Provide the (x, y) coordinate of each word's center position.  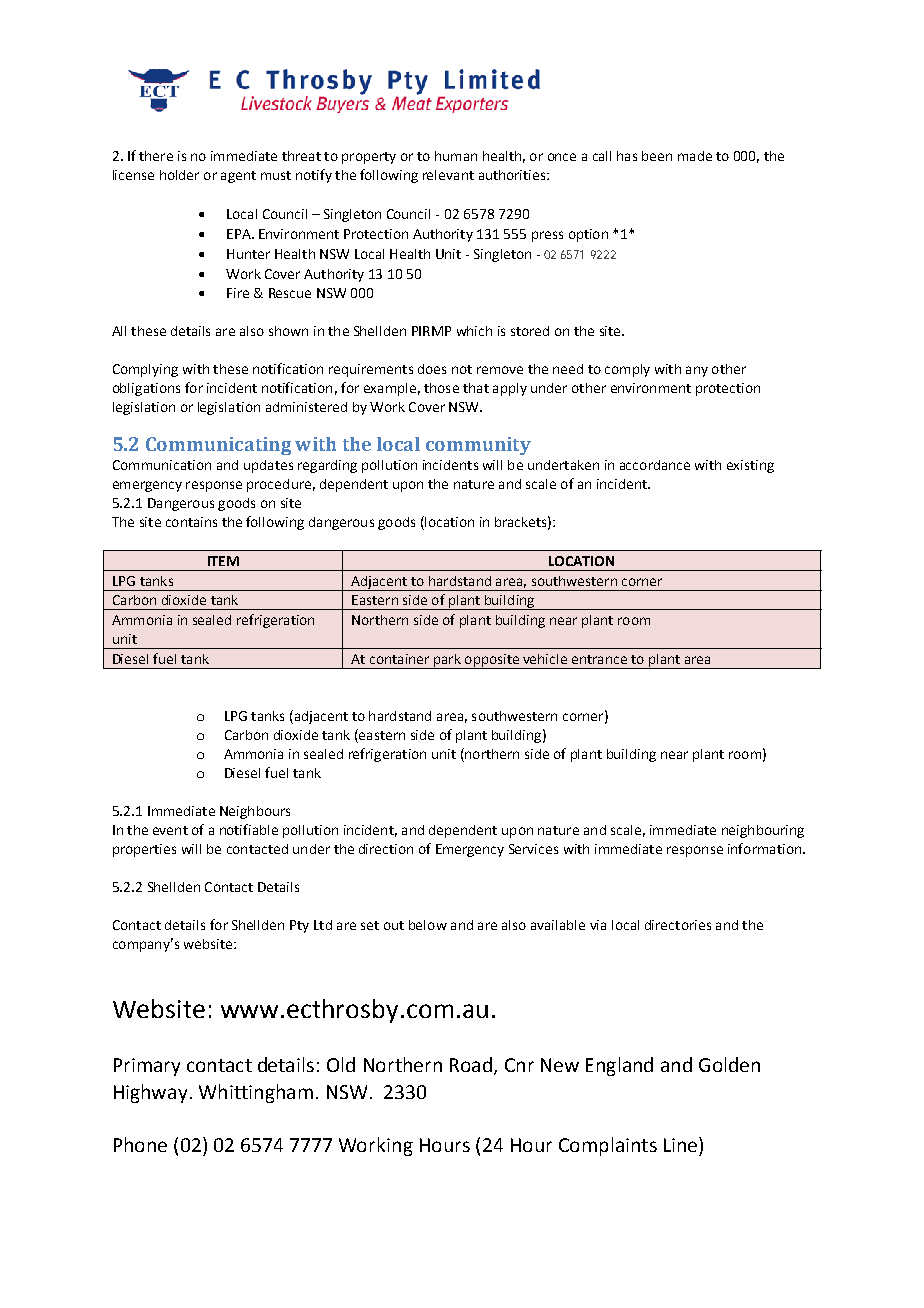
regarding (327, 466)
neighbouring (763, 831)
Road (471, 1064)
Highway (150, 1093)
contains (191, 522)
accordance (655, 465)
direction (386, 849)
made (695, 156)
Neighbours (255, 812)
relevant (448, 175)
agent (238, 177)
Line (682, 1144)
